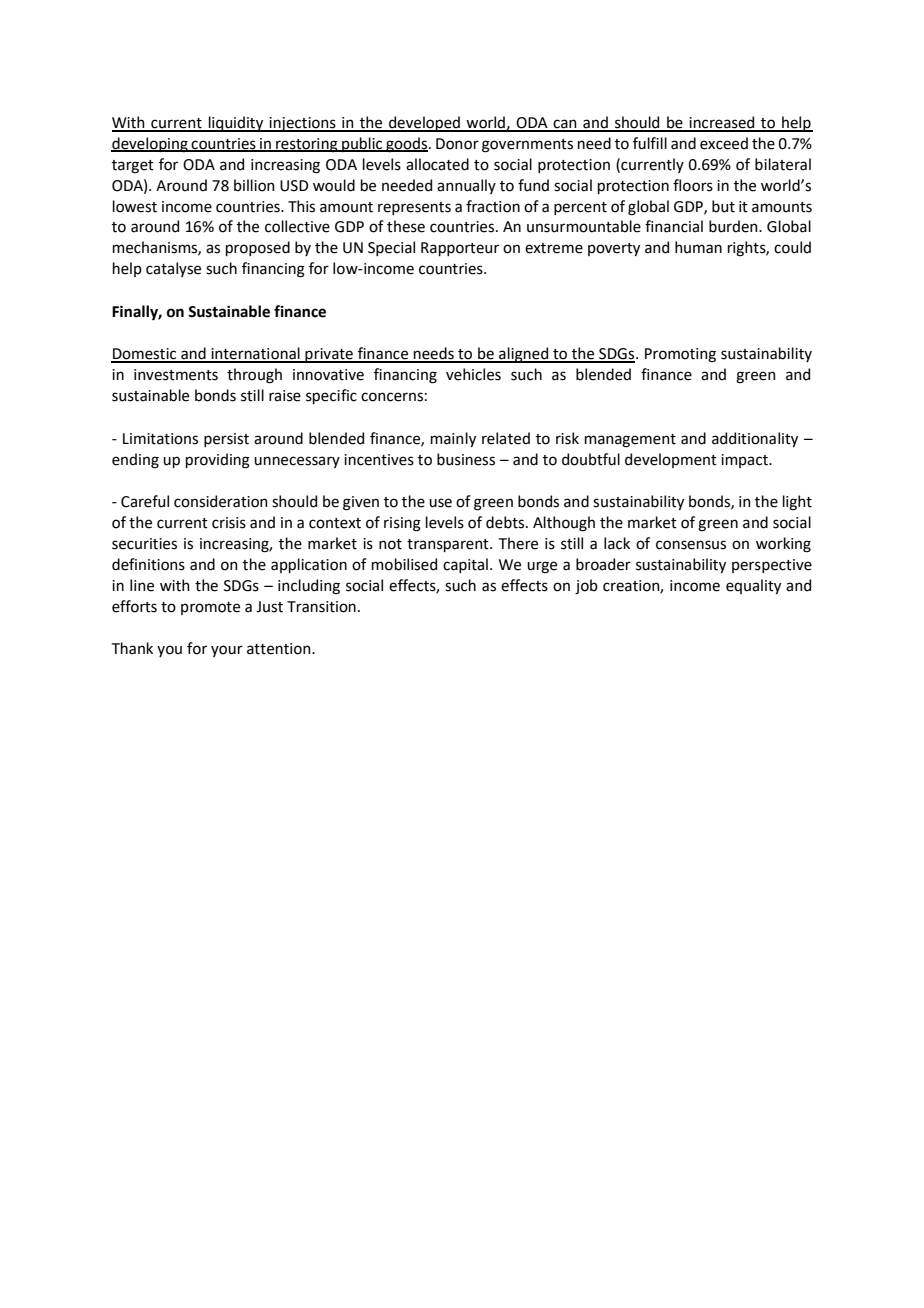 Image resolution: width=924 pixels, height=1308 pixels. What do you see at coordinates (524, 355) in the screenshot?
I see `aligned` at bounding box center [524, 355].
